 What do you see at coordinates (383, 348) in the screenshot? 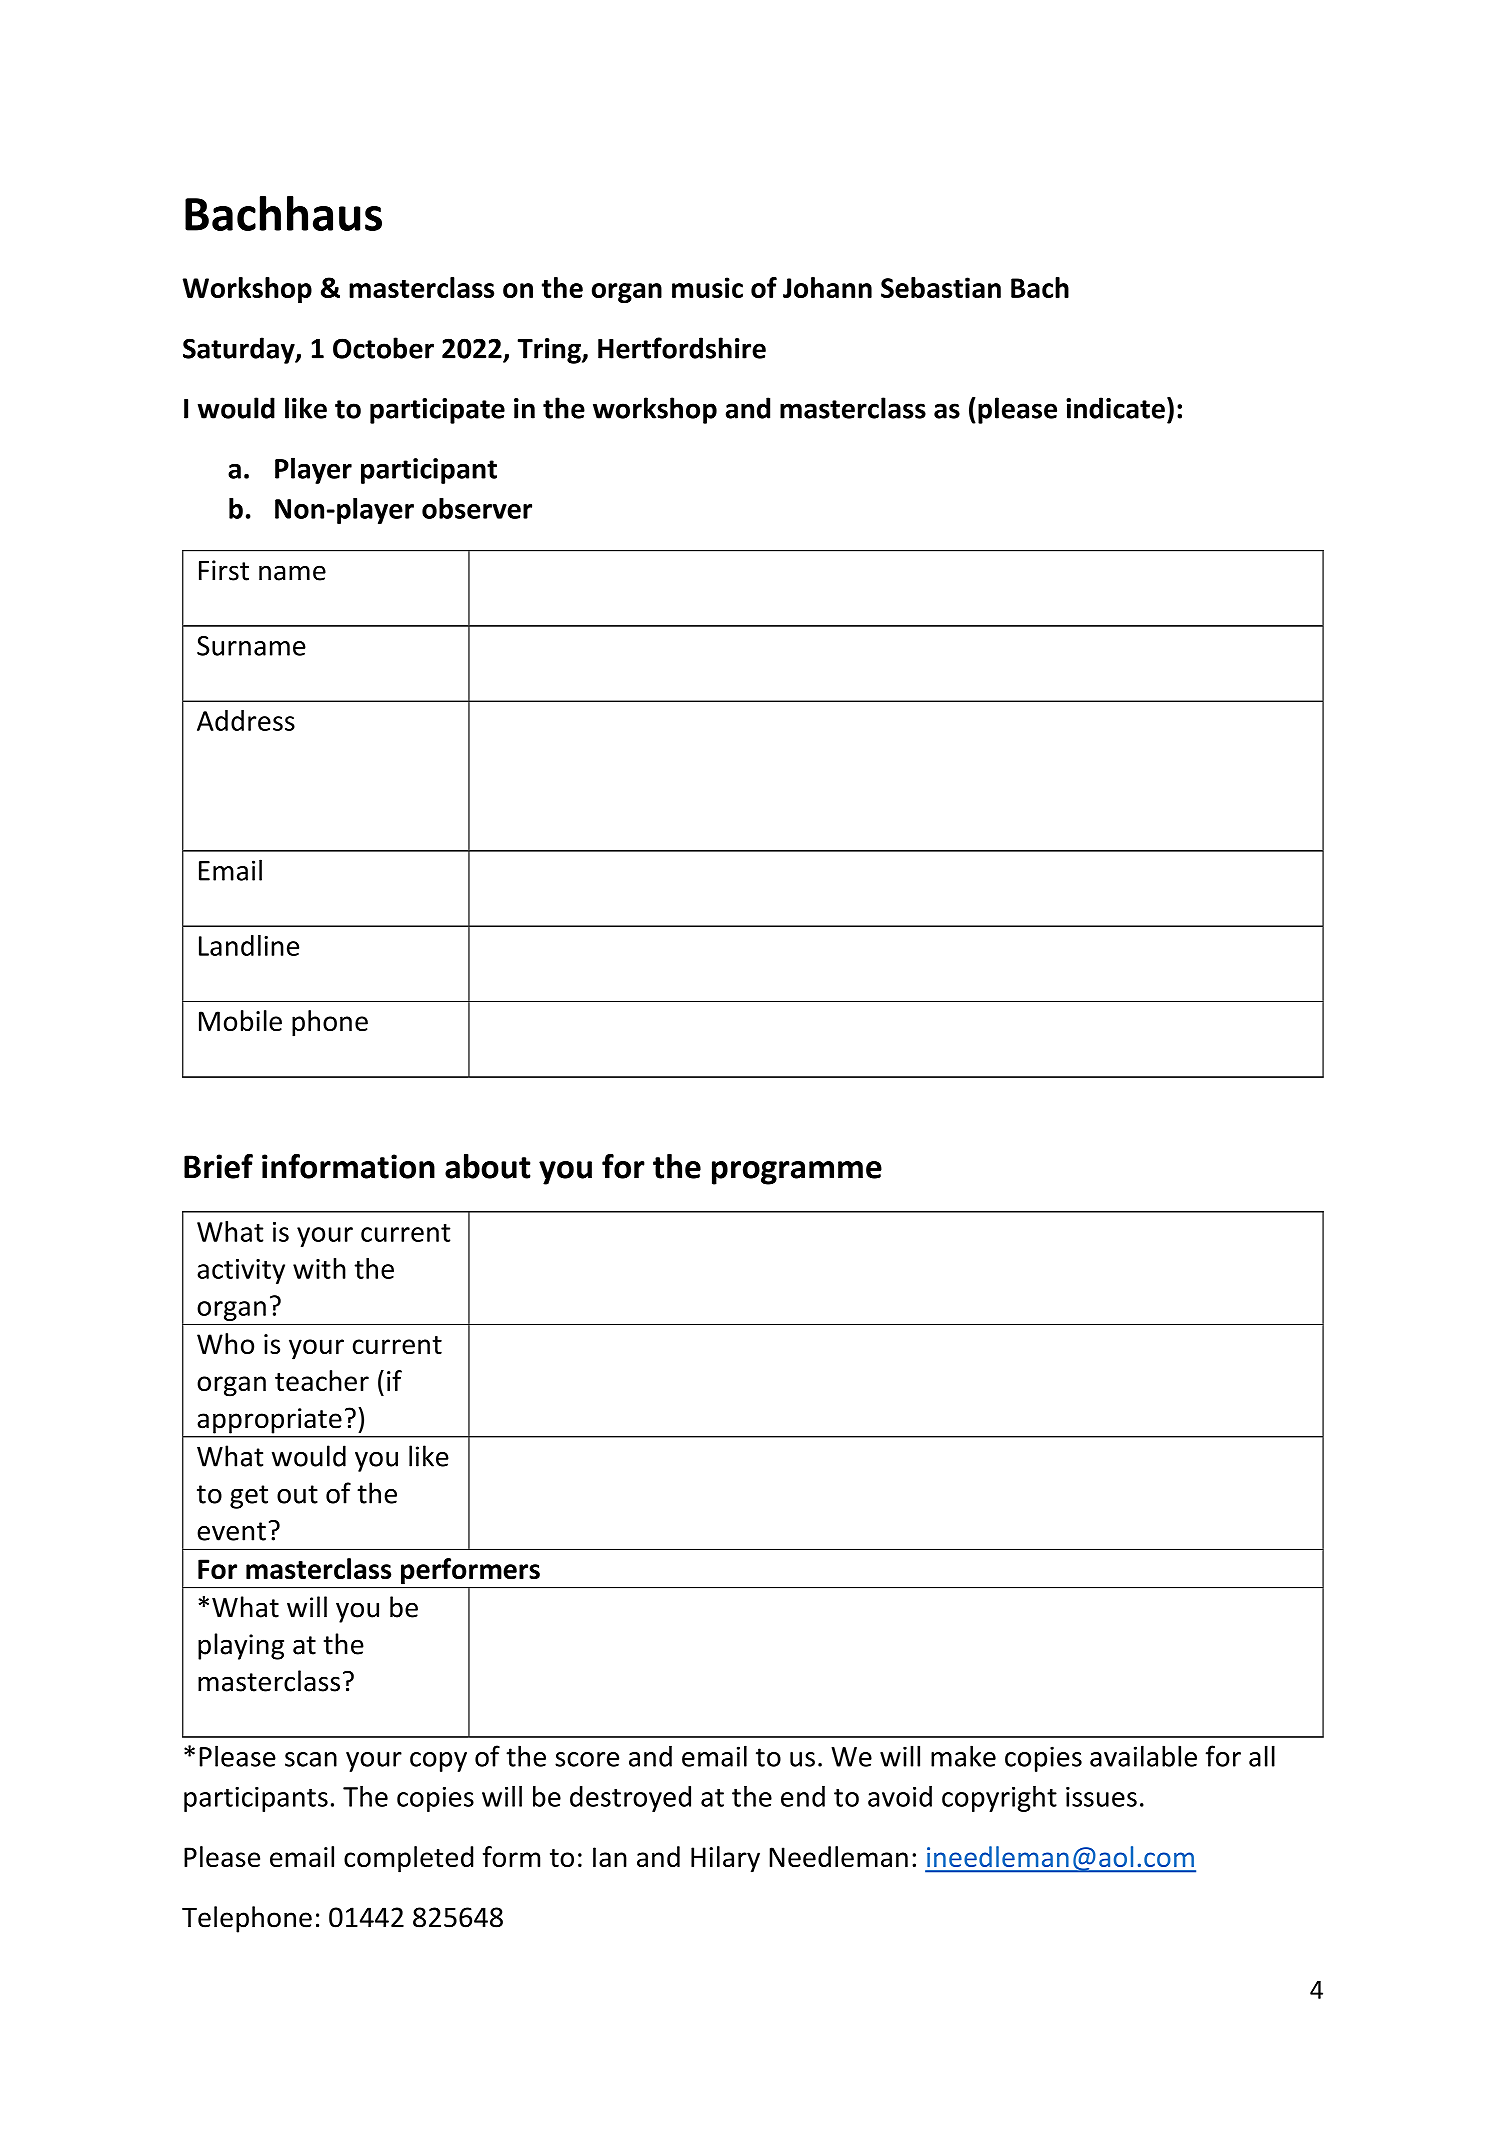
I see `October` at bounding box center [383, 348].
